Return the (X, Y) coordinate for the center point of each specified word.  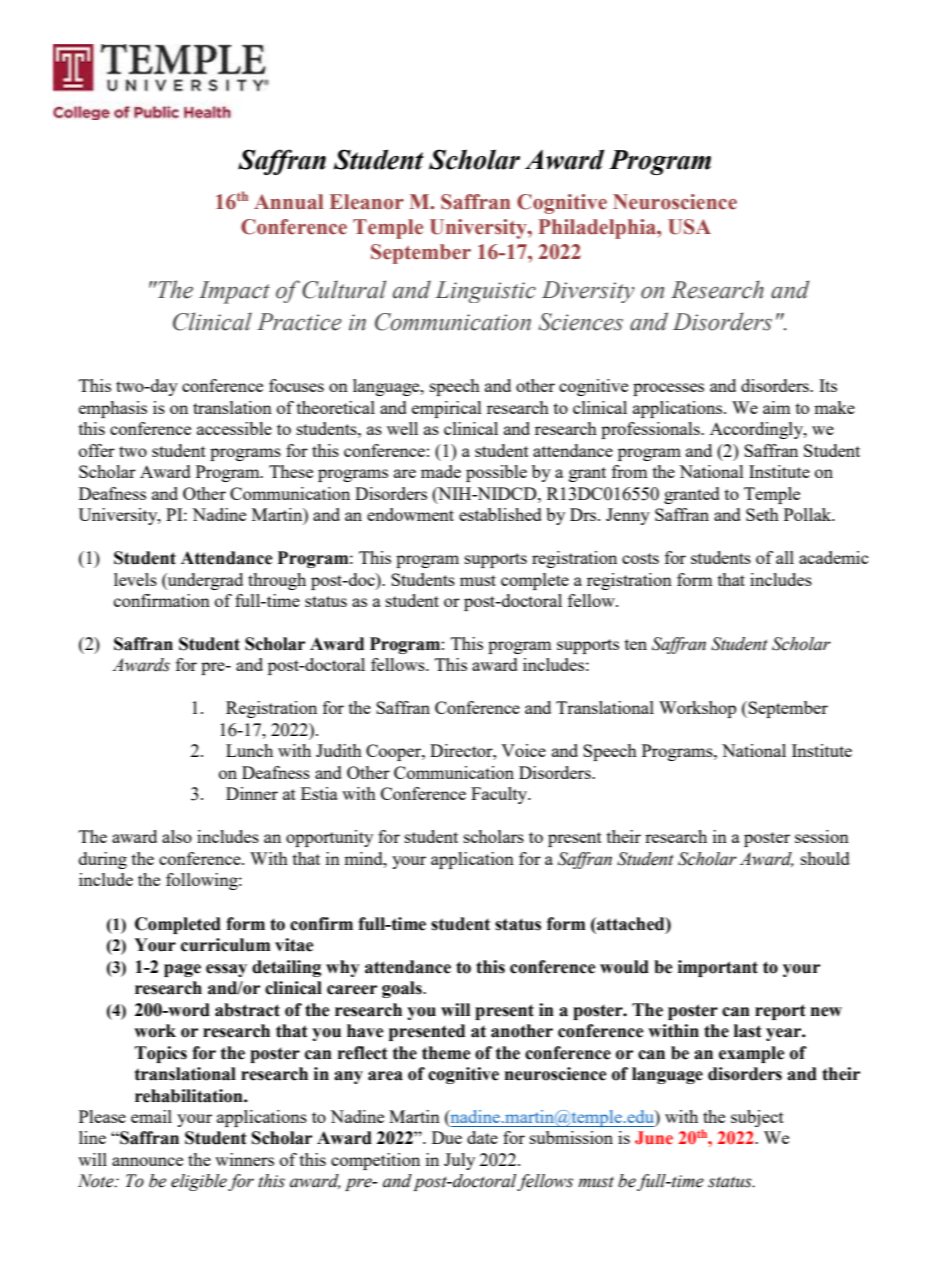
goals (403, 989)
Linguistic (485, 292)
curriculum (225, 945)
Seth (762, 514)
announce (147, 1161)
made (441, 471)
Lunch (249, 750)
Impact (234, 292)
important (718, 968)
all (785, 557)
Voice (523, 750)
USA (689, 227)
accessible (234, 428)
